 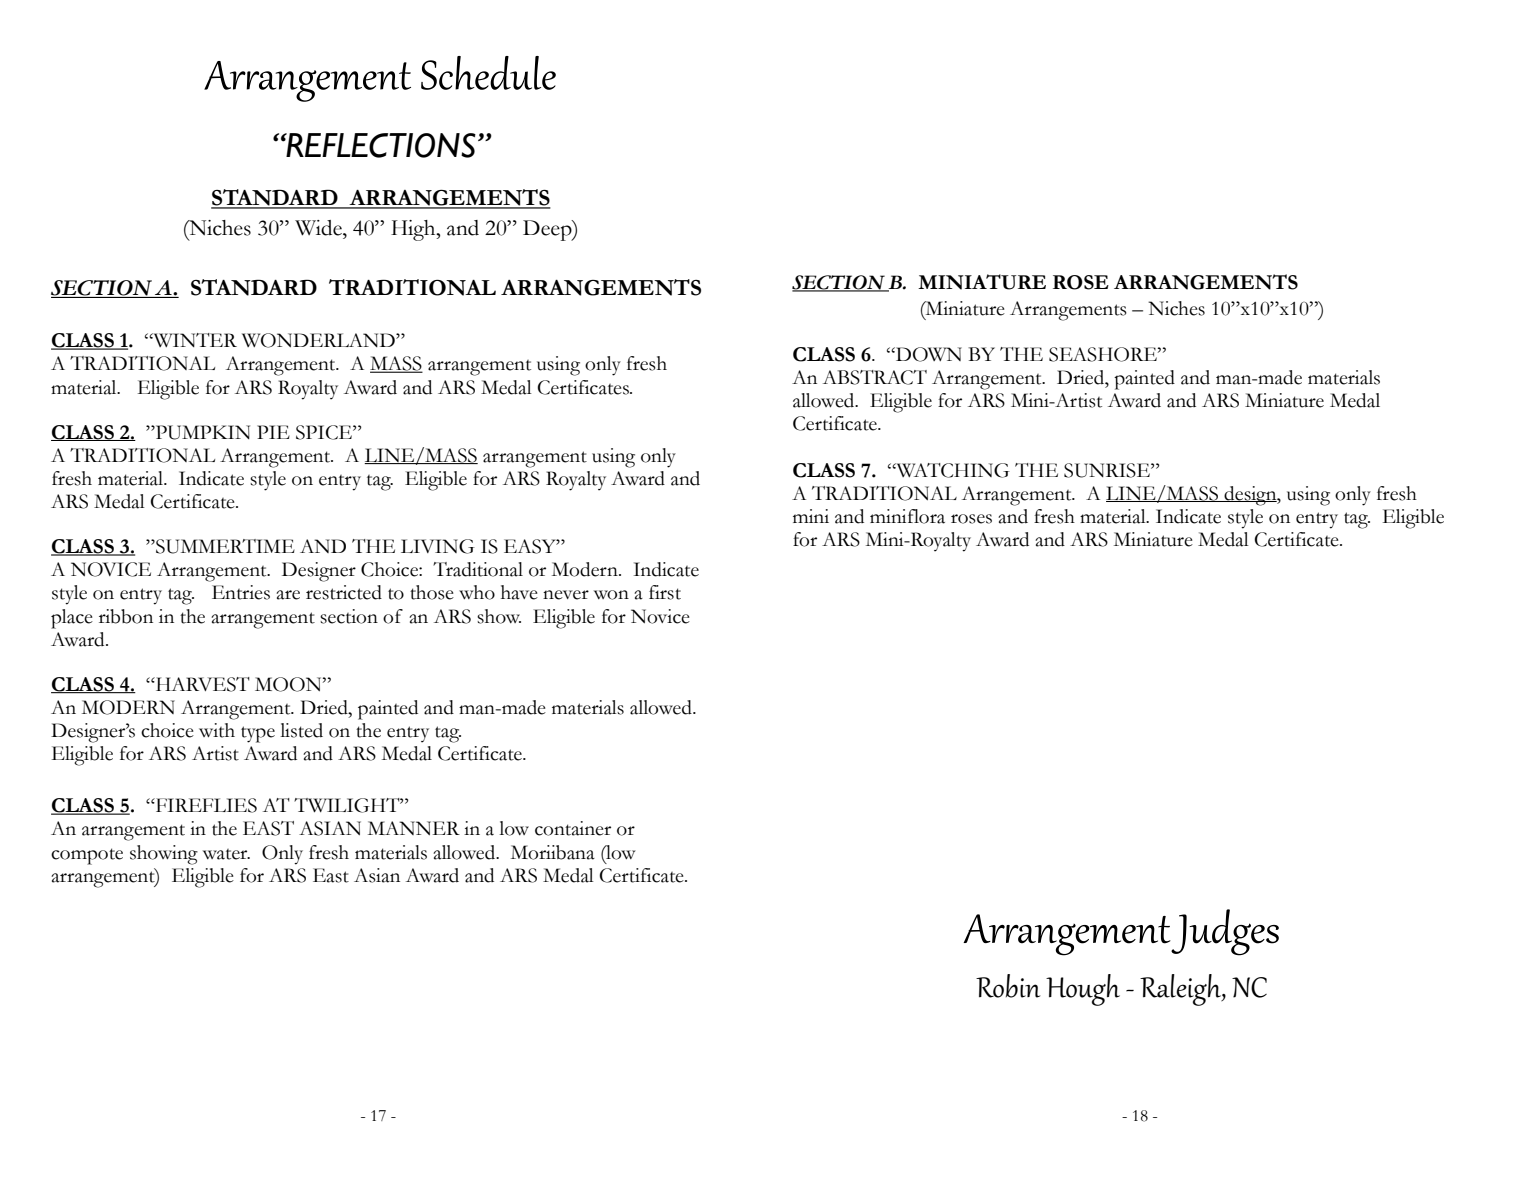 What do you see at coordinates (226, 854) in the screenshot?
I see `water` at bounding box center [226, 854].
